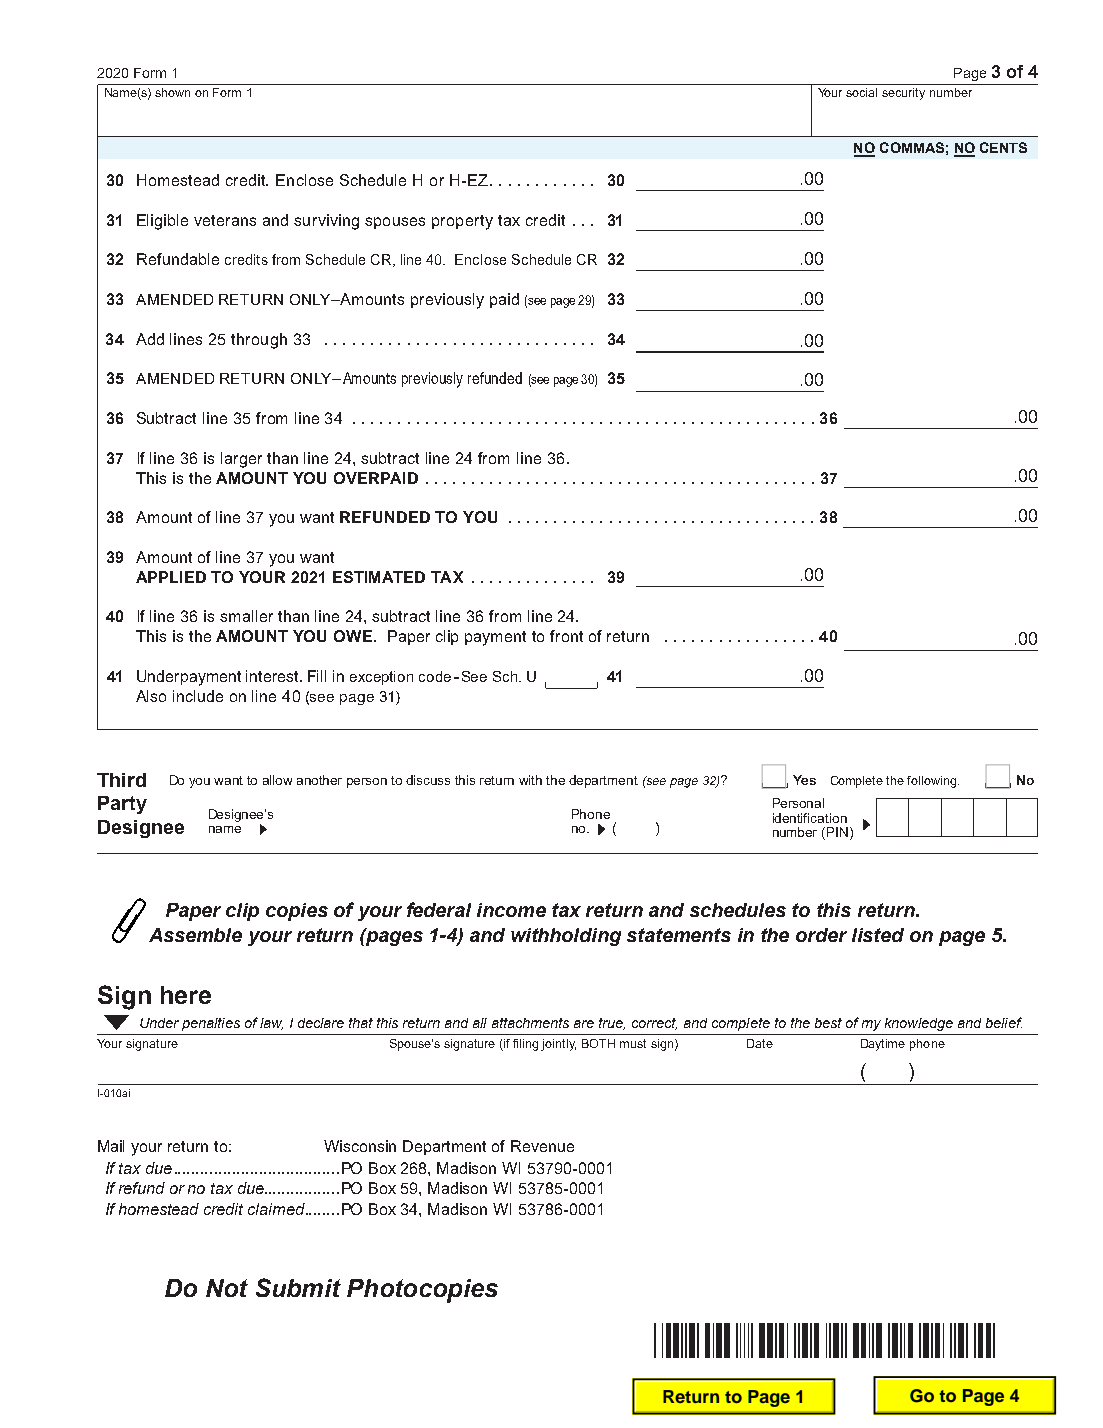  I want to click on property, so click(462, 222).
